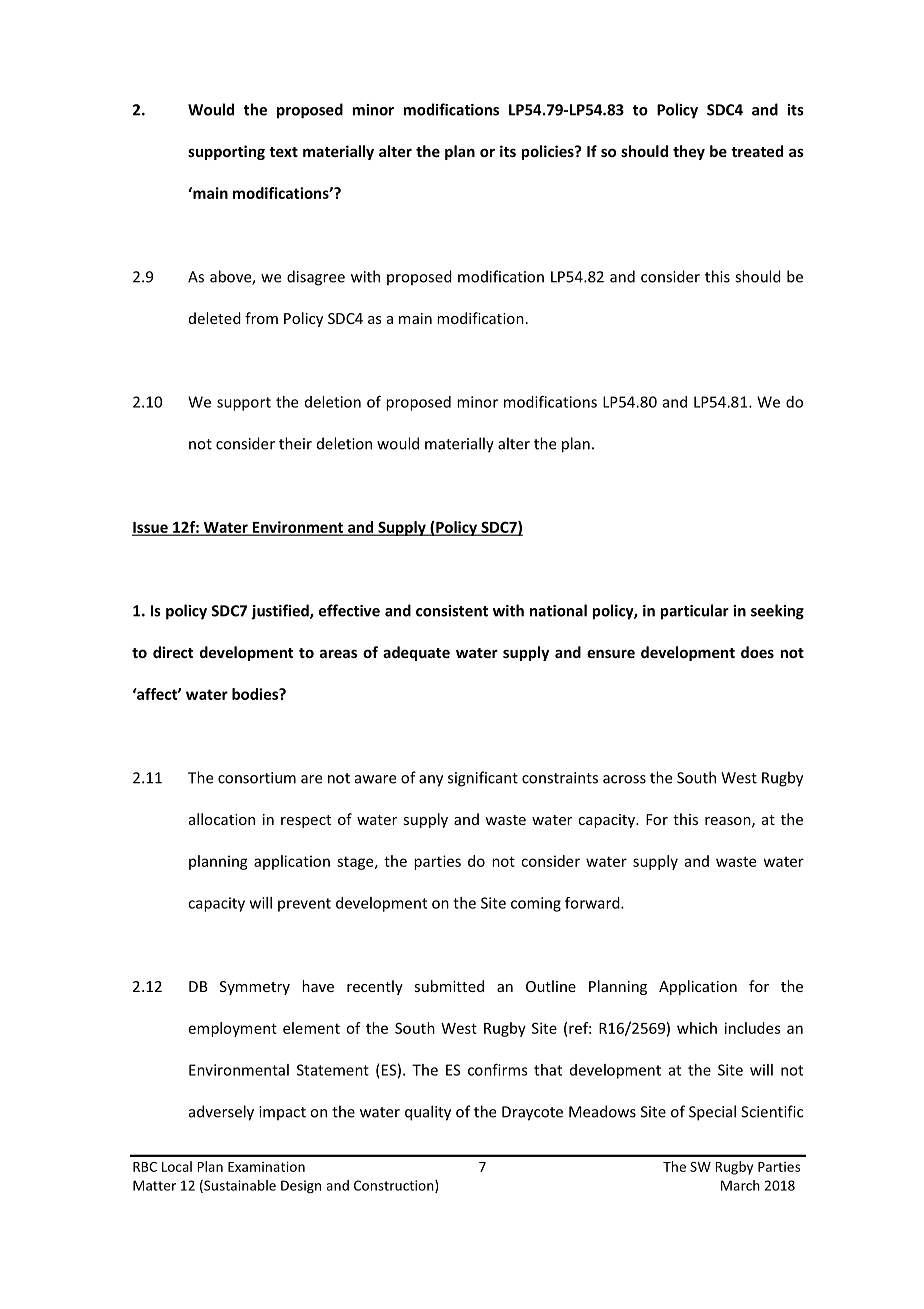 Image resolution: width=924 pixels, height=1309 pixels. Describe the element at coordinates (757, 652) in the screenshot. I see `does` at that location.
